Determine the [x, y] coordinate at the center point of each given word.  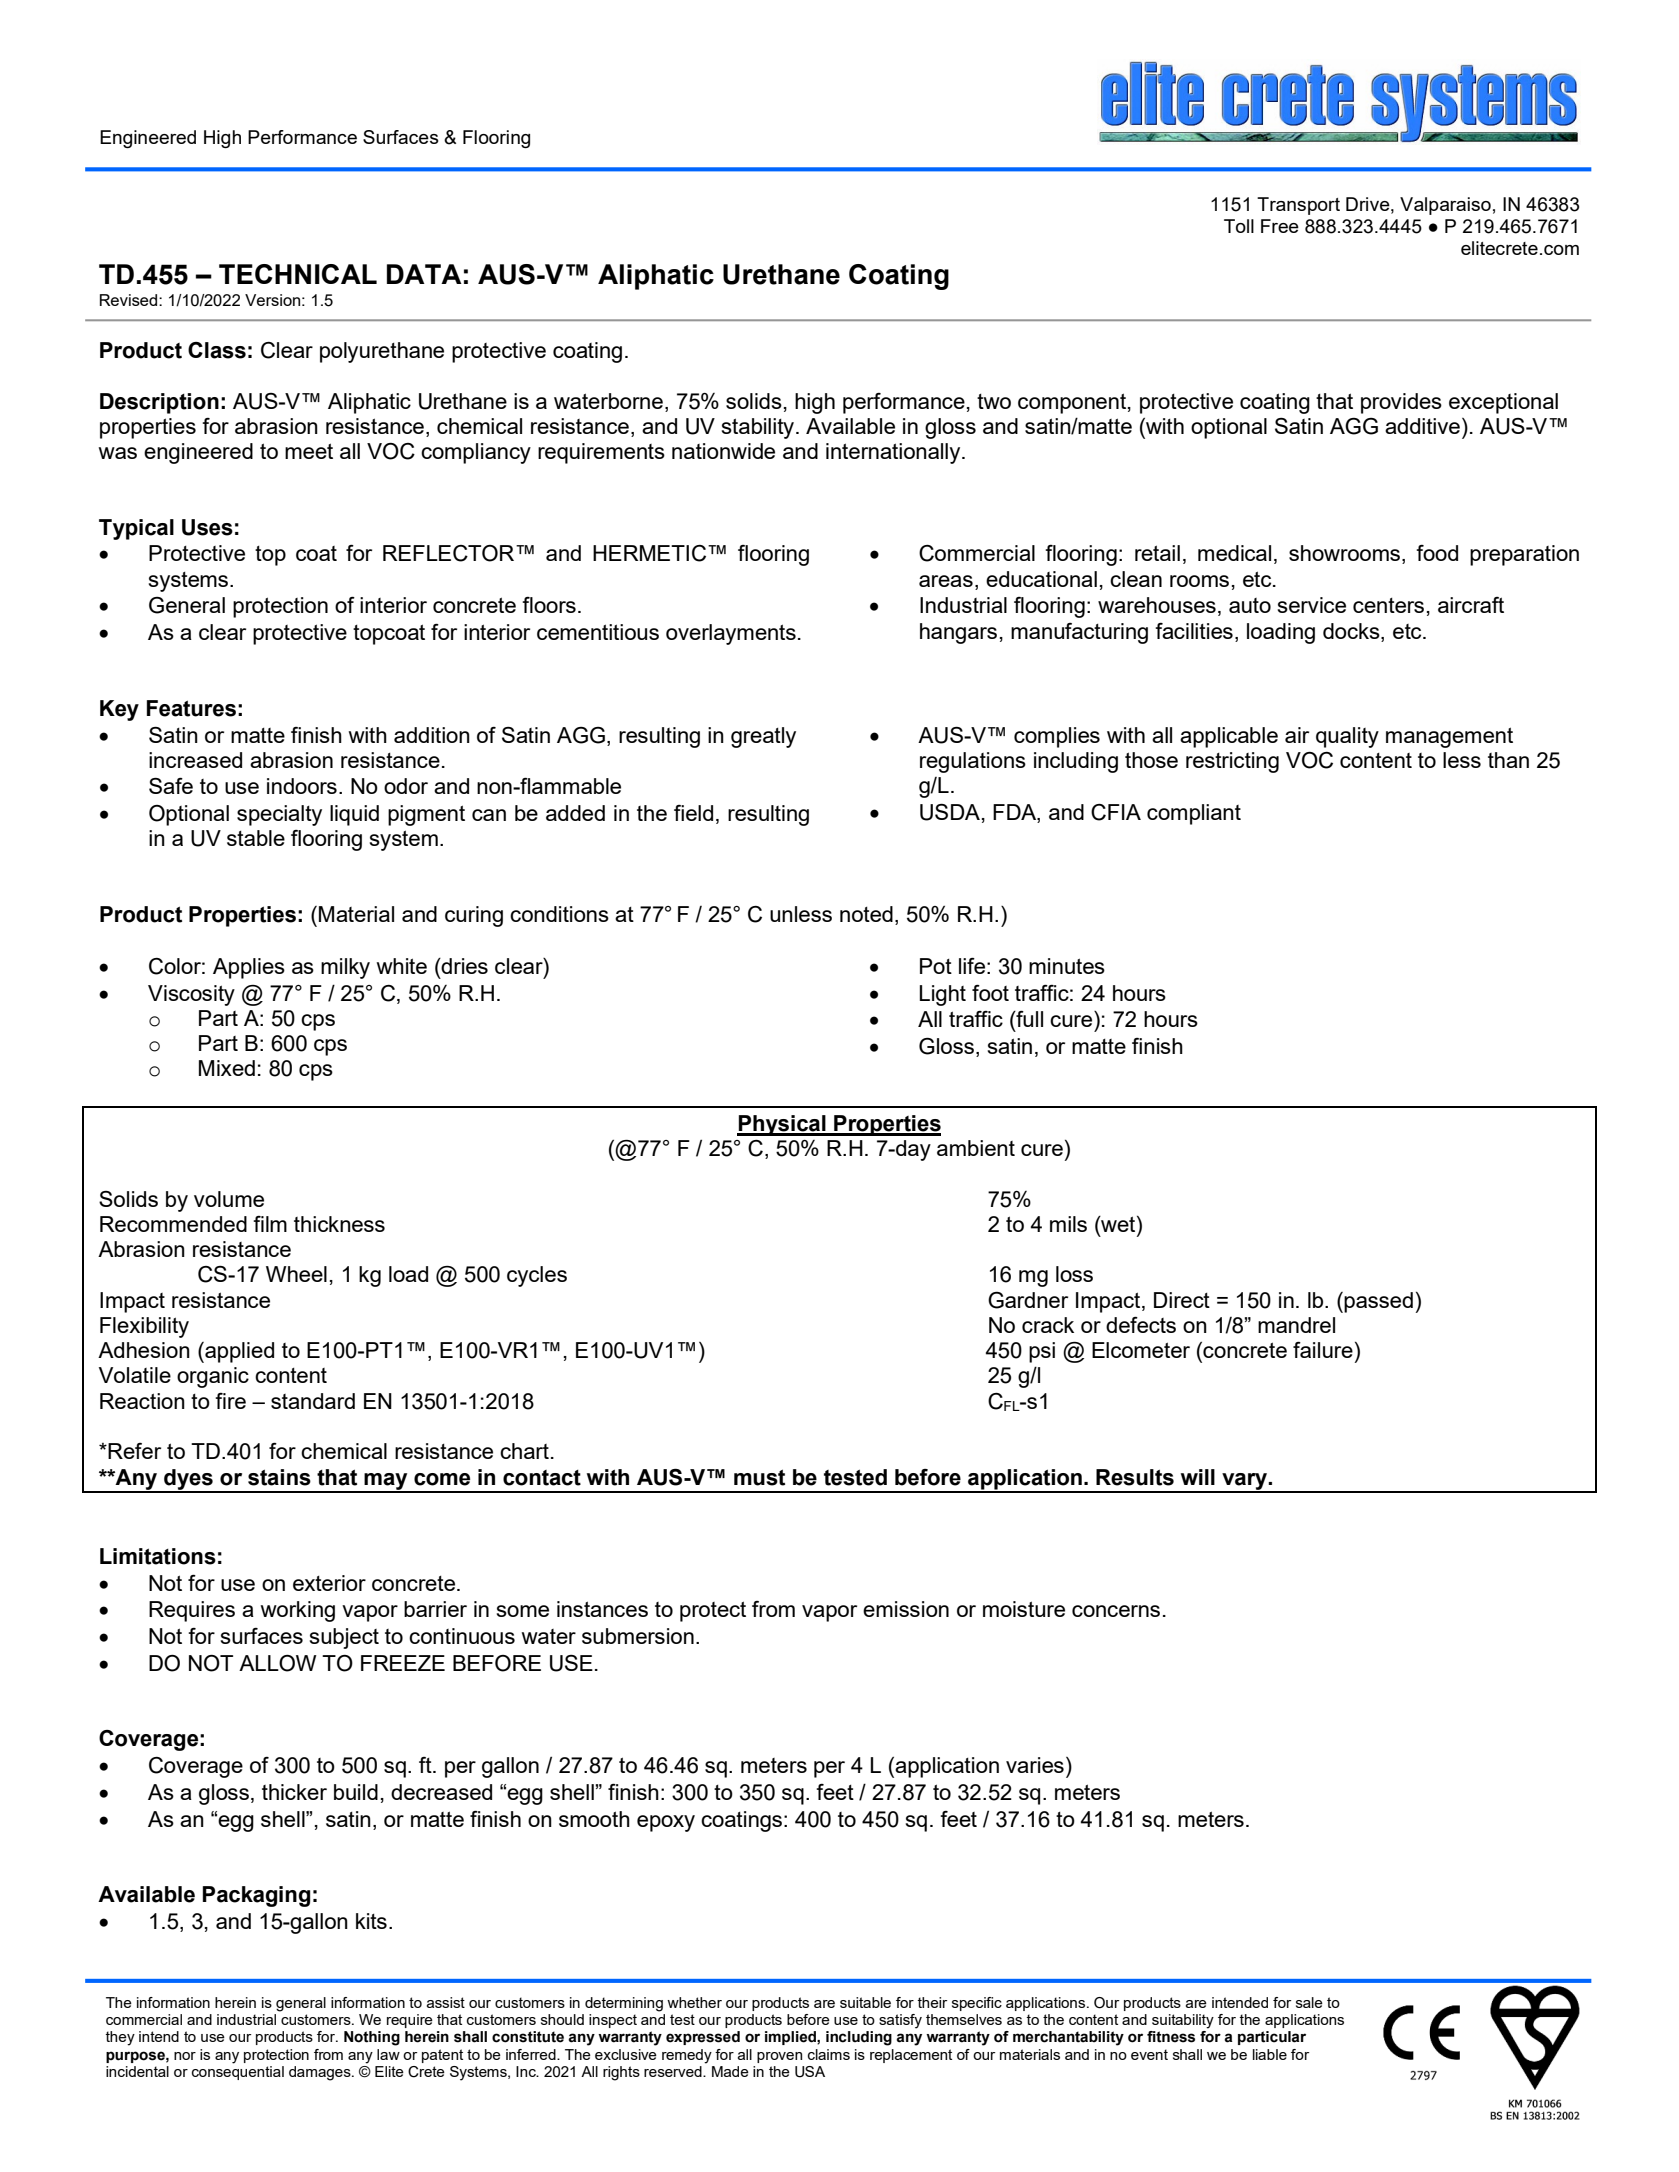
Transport [1298, 206]
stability [759, 428]
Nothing [372, 2038]
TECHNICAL [298, 274]
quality [1347, 737]
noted [866, 914]
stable [256, 838]
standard [313, 1401]
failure [1323, 1350]
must [759, 1477]
